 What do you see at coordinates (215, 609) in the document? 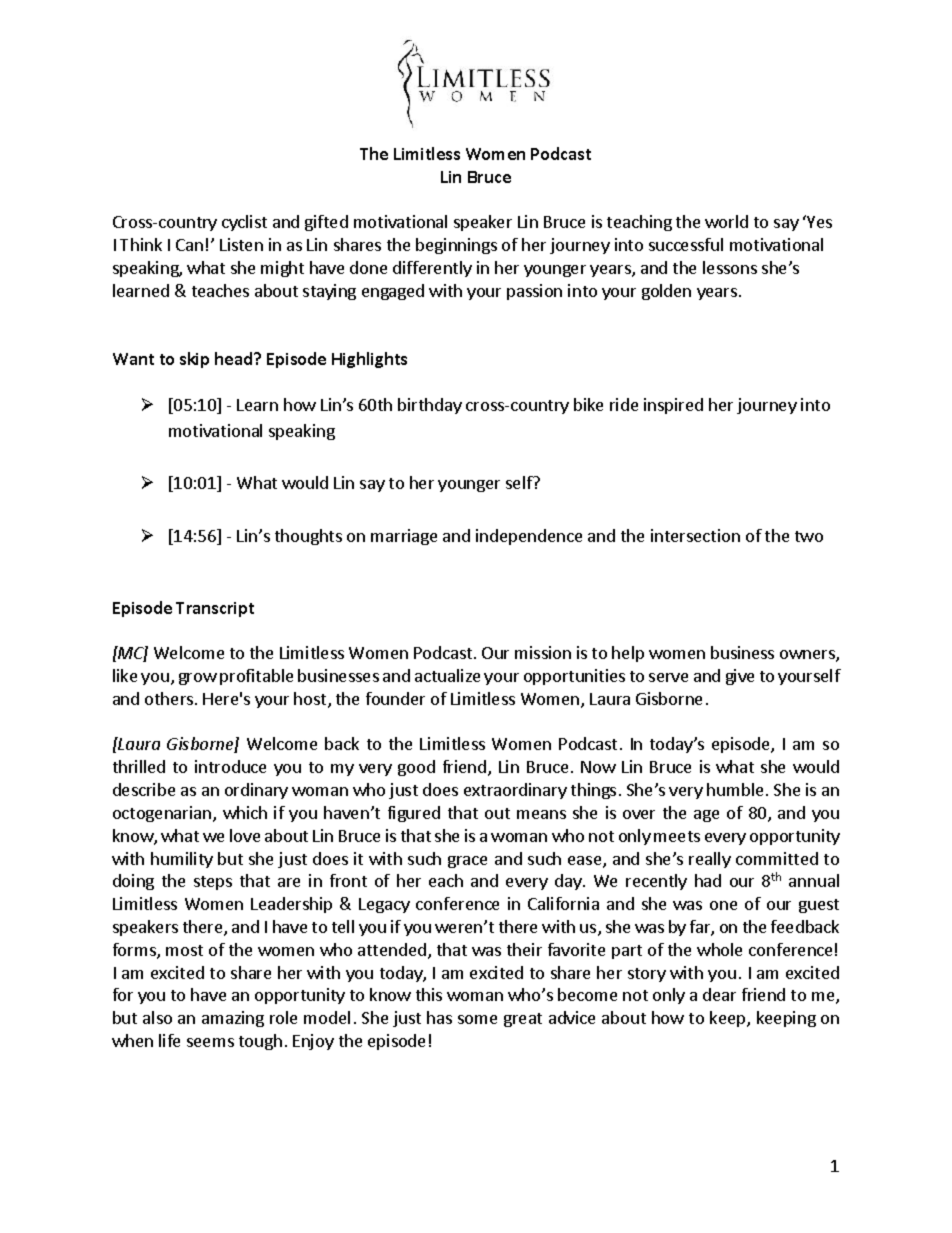
I see `Transcript` at bounding box center [215, 609].
